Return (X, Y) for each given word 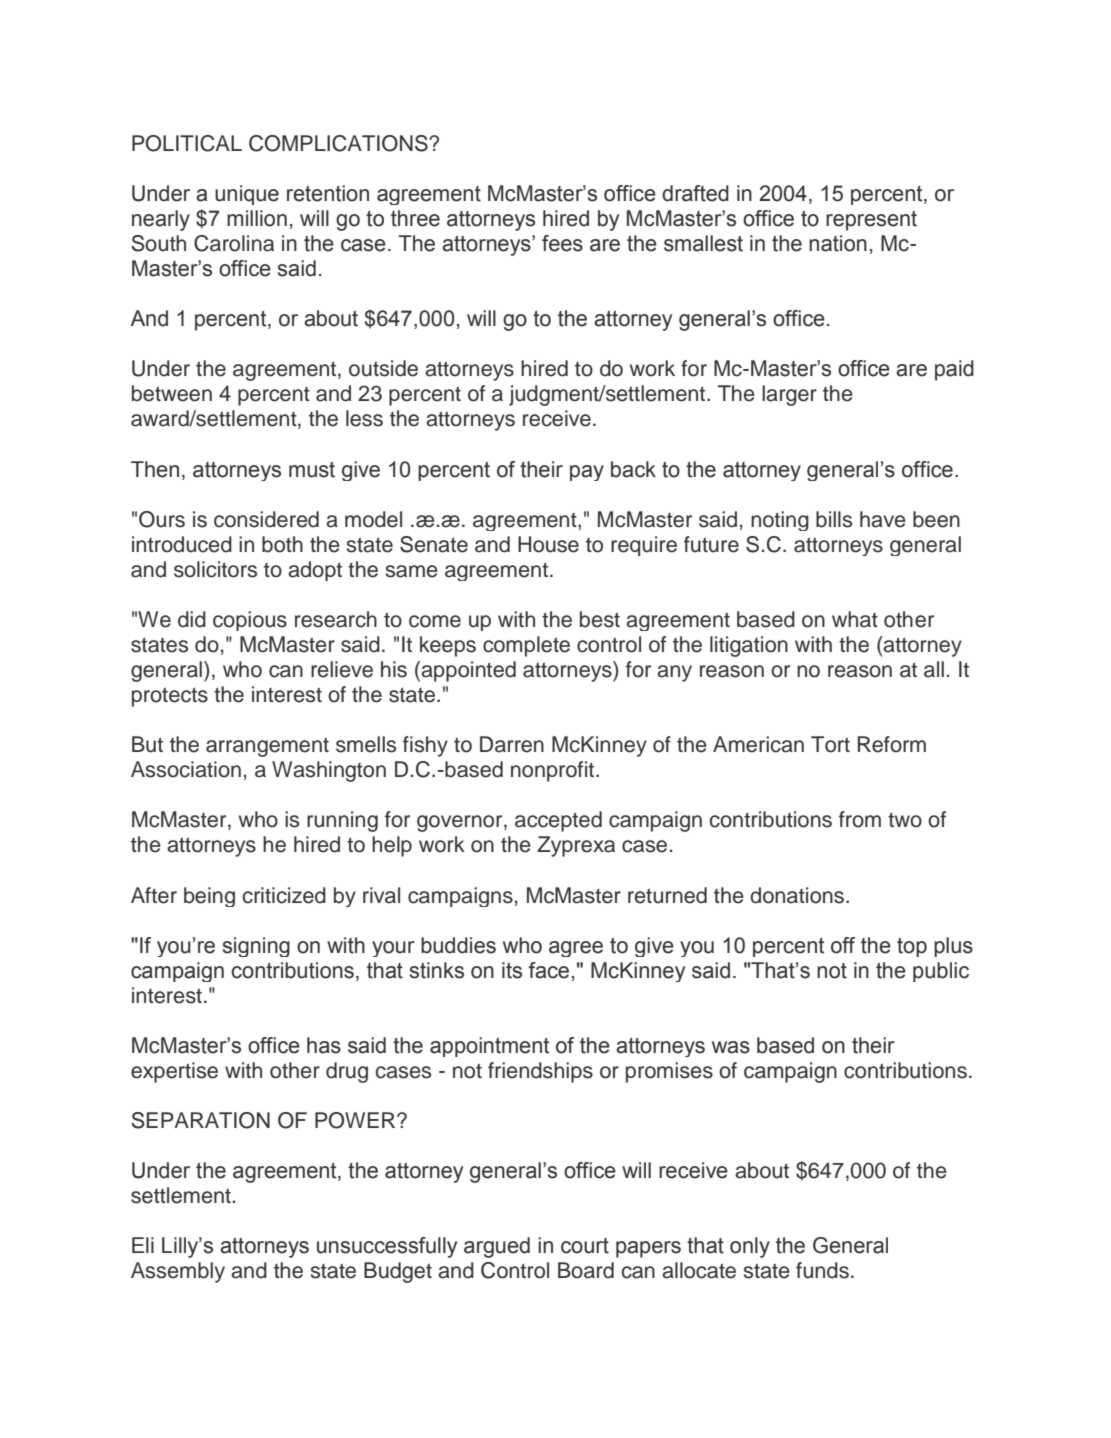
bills (834, 519)
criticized (284, 895)
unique (247, 195)
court (585, 1246)
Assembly (178, 1272)
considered (266, 519)
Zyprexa (576, 846)
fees (562, 243)
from (860, 819)
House (548, 544)
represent (871, 221)
